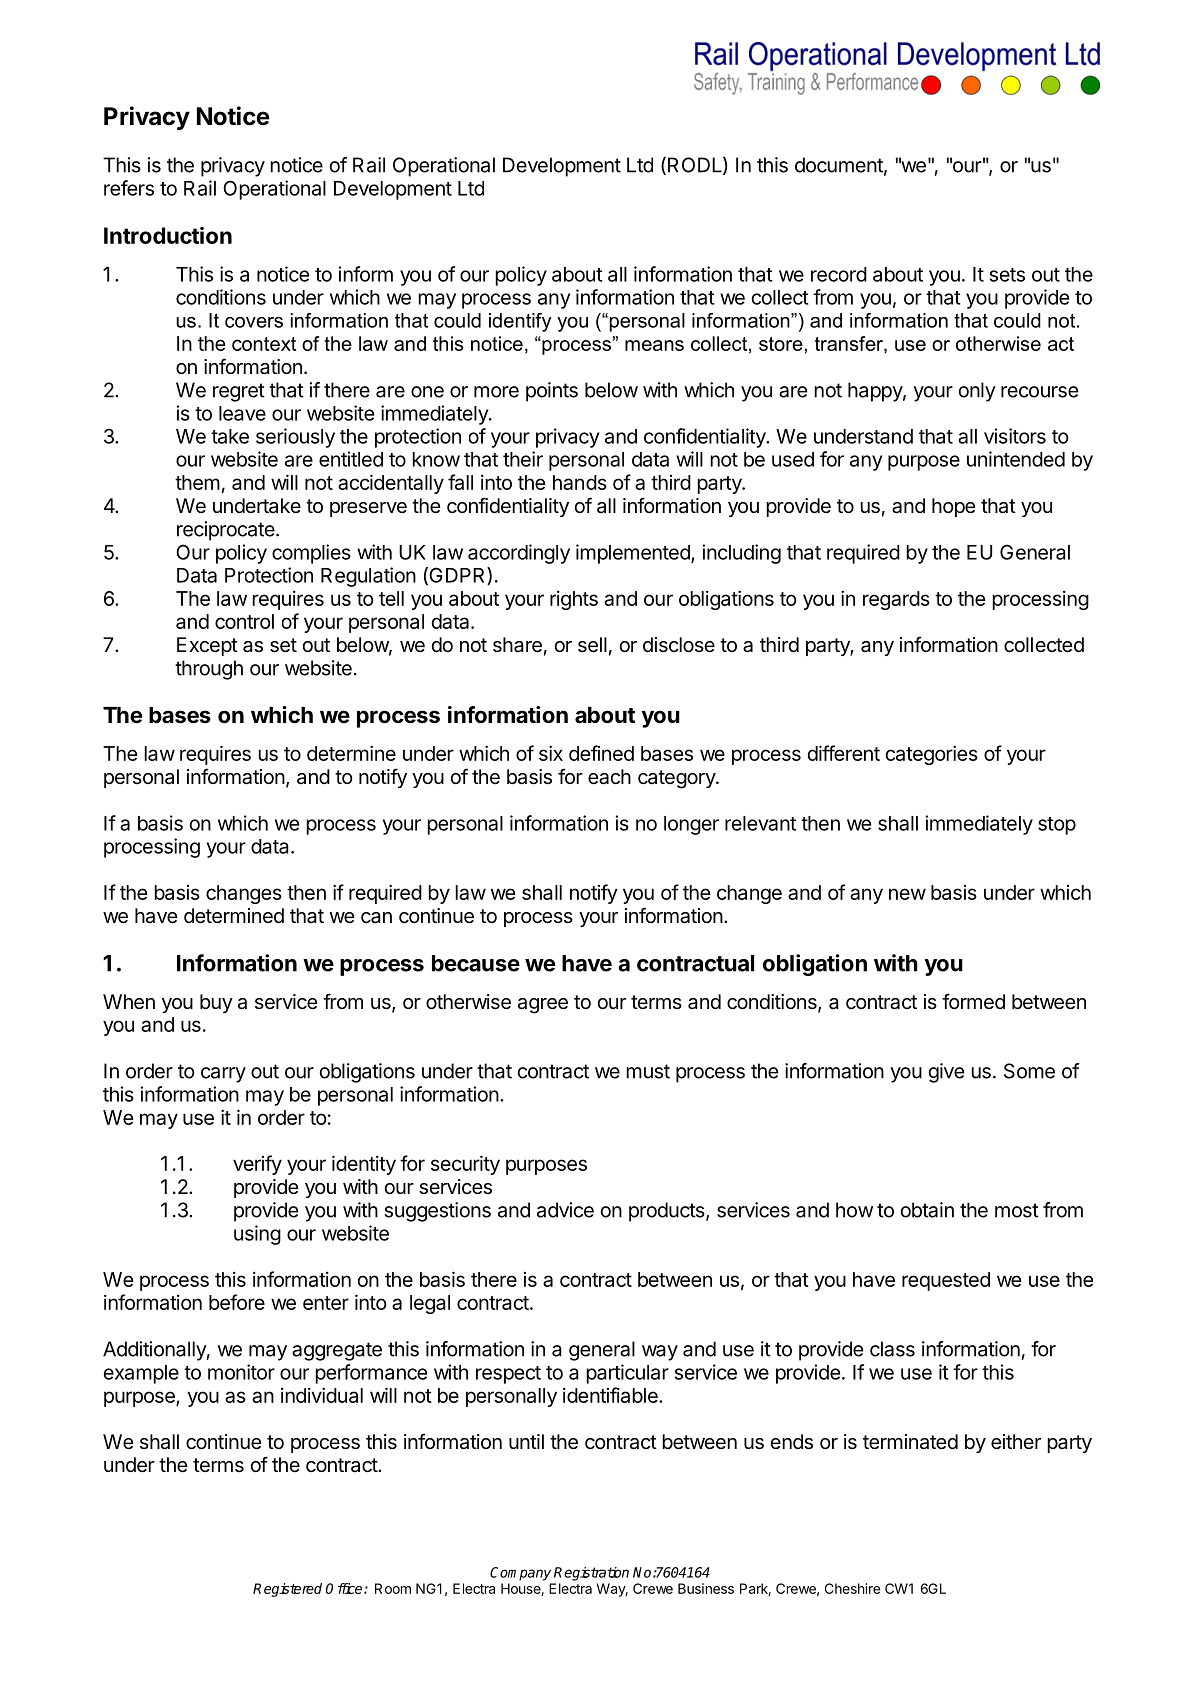 This screenshot has width=1200, height=1696. Describe the element at coordinates (287, 1590) in the screenshot. I see `Registered` at that location.
